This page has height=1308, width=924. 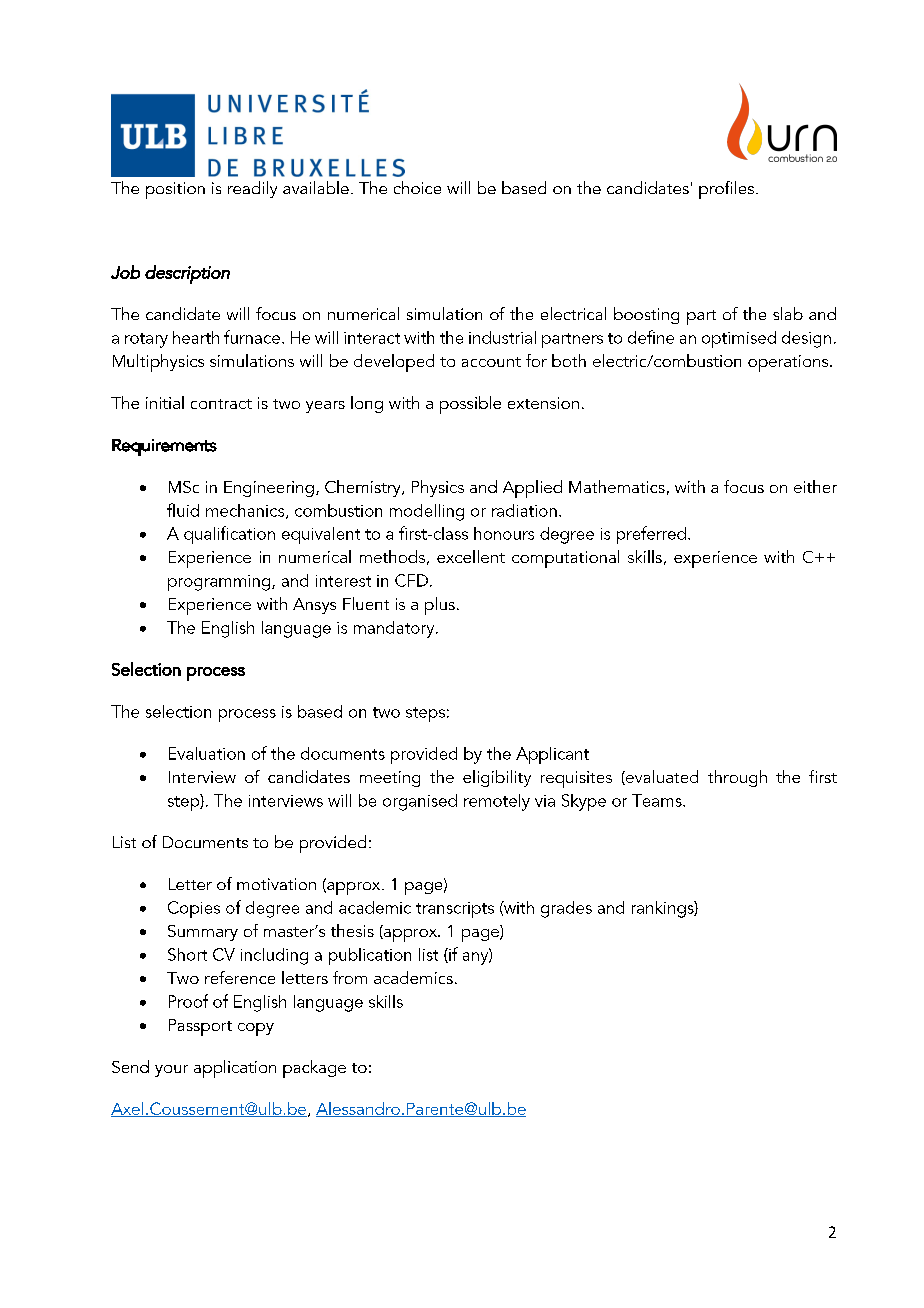 What do you see at coordinates (417, 187) in the page?
I see `choice` at bounding box center [417, 187].
